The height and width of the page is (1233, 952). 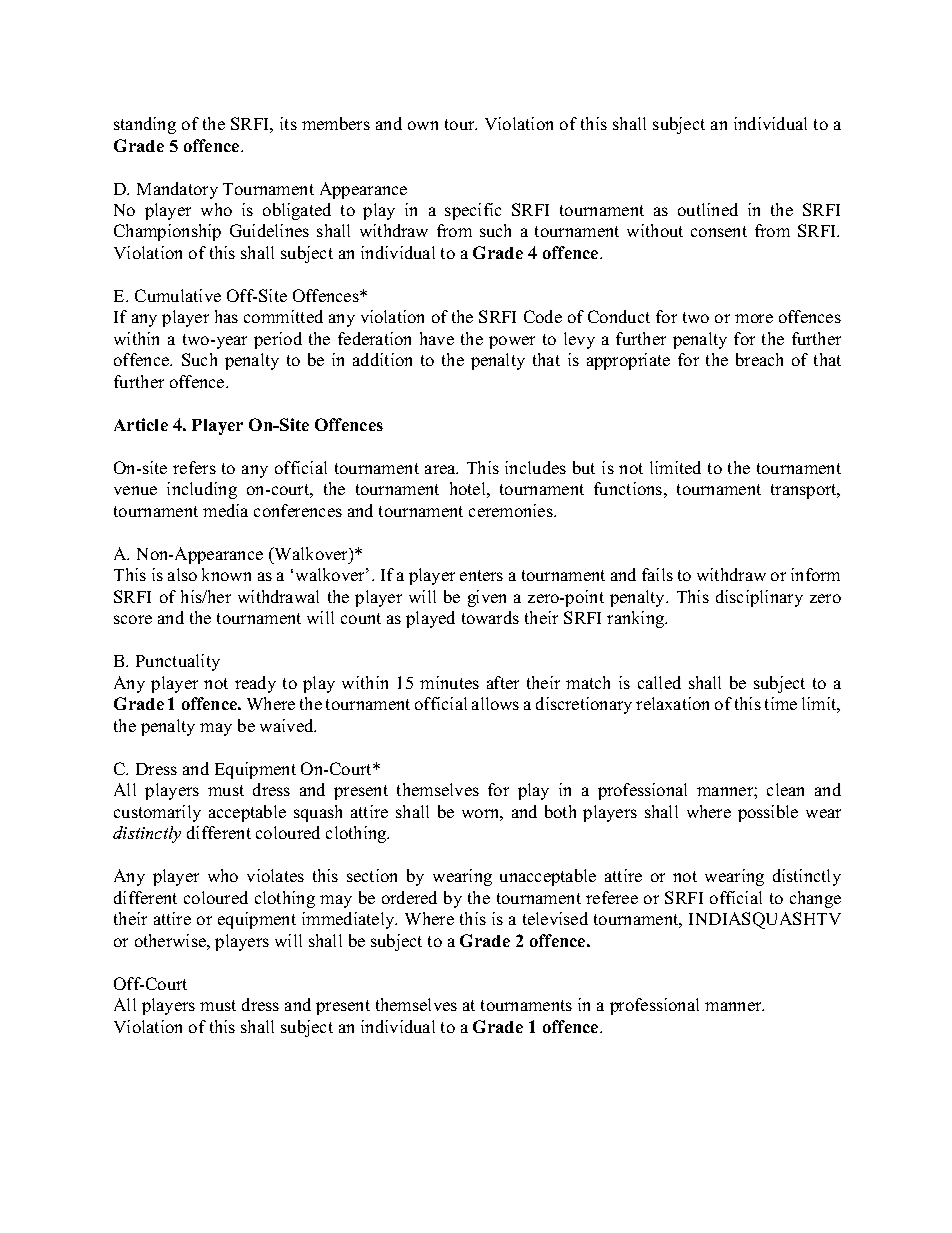 I want to click on including, so click(x=202, y=490).
